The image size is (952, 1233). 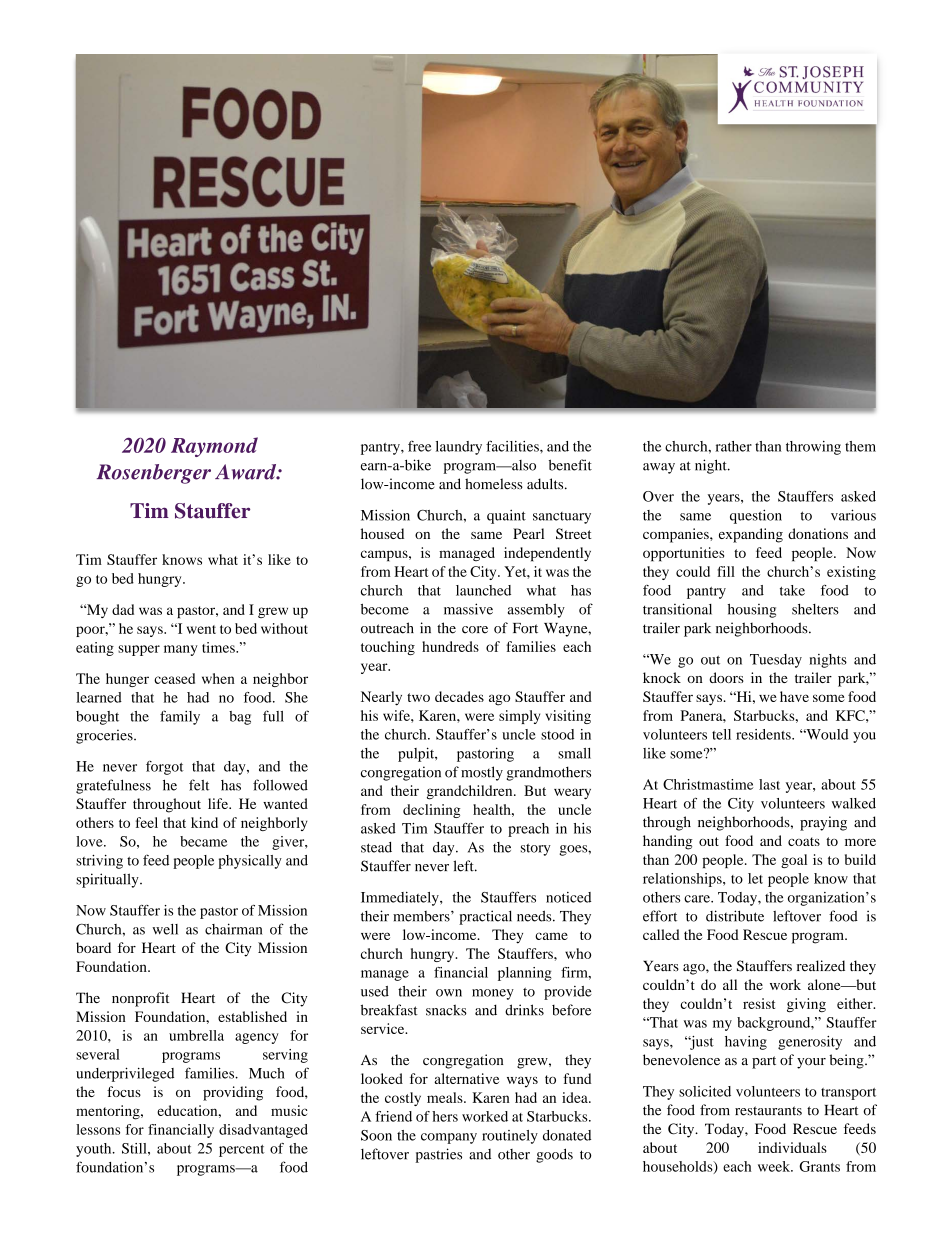 What do you see at coordinates (468, 609) in the screenshot?
I see `massive` at bounding box center [468, 609].
